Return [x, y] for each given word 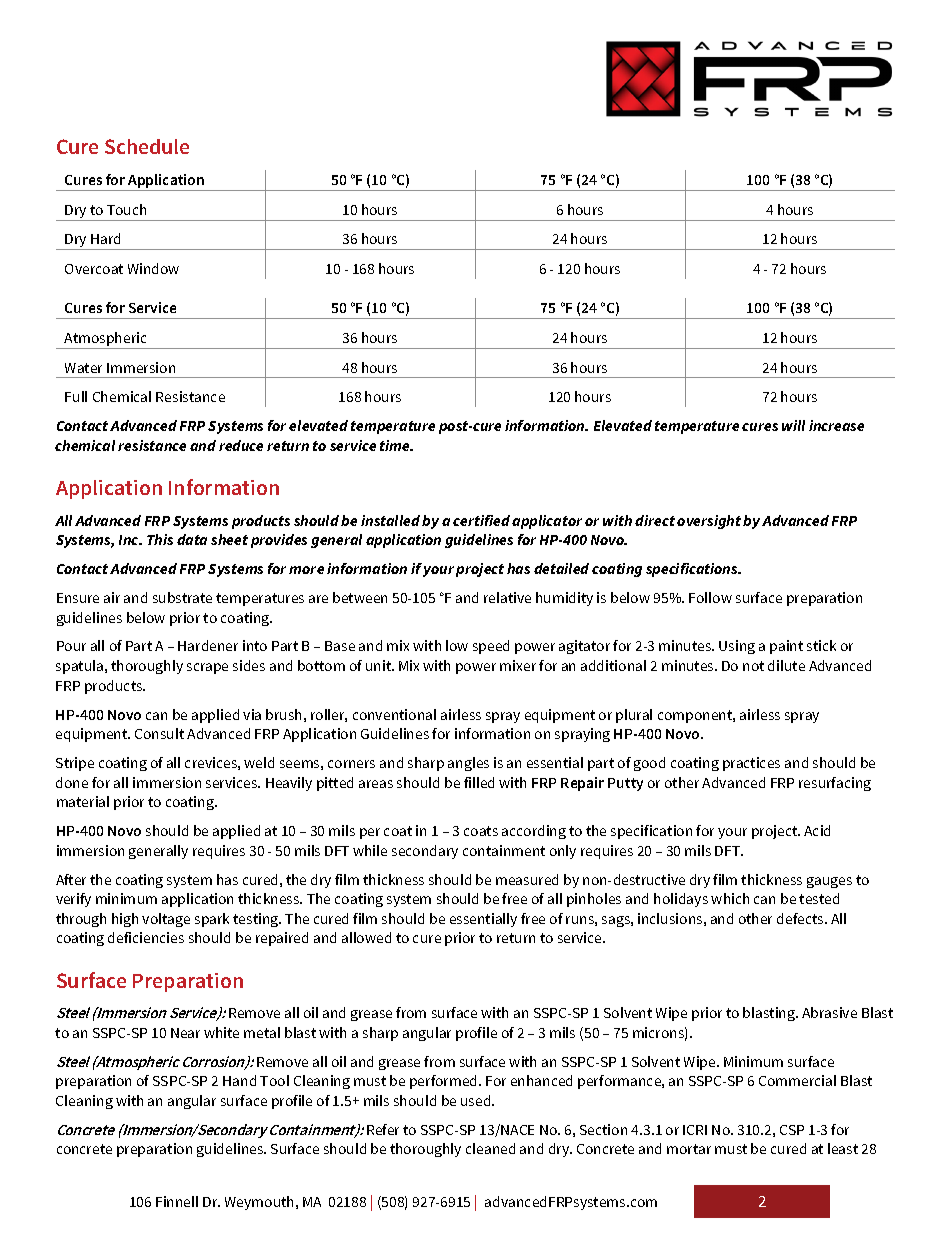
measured [527, 879]
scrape [207, 668]
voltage [166, 920]
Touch [126, 209]
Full [76, 396]
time [396, 445]
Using [737, 647]
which [730, 898]
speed [491, 647]
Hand [239, 1080]
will [793, 425]
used [477, 1100]
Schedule [147, 146]
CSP [792, 1130]
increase [836, 425]
